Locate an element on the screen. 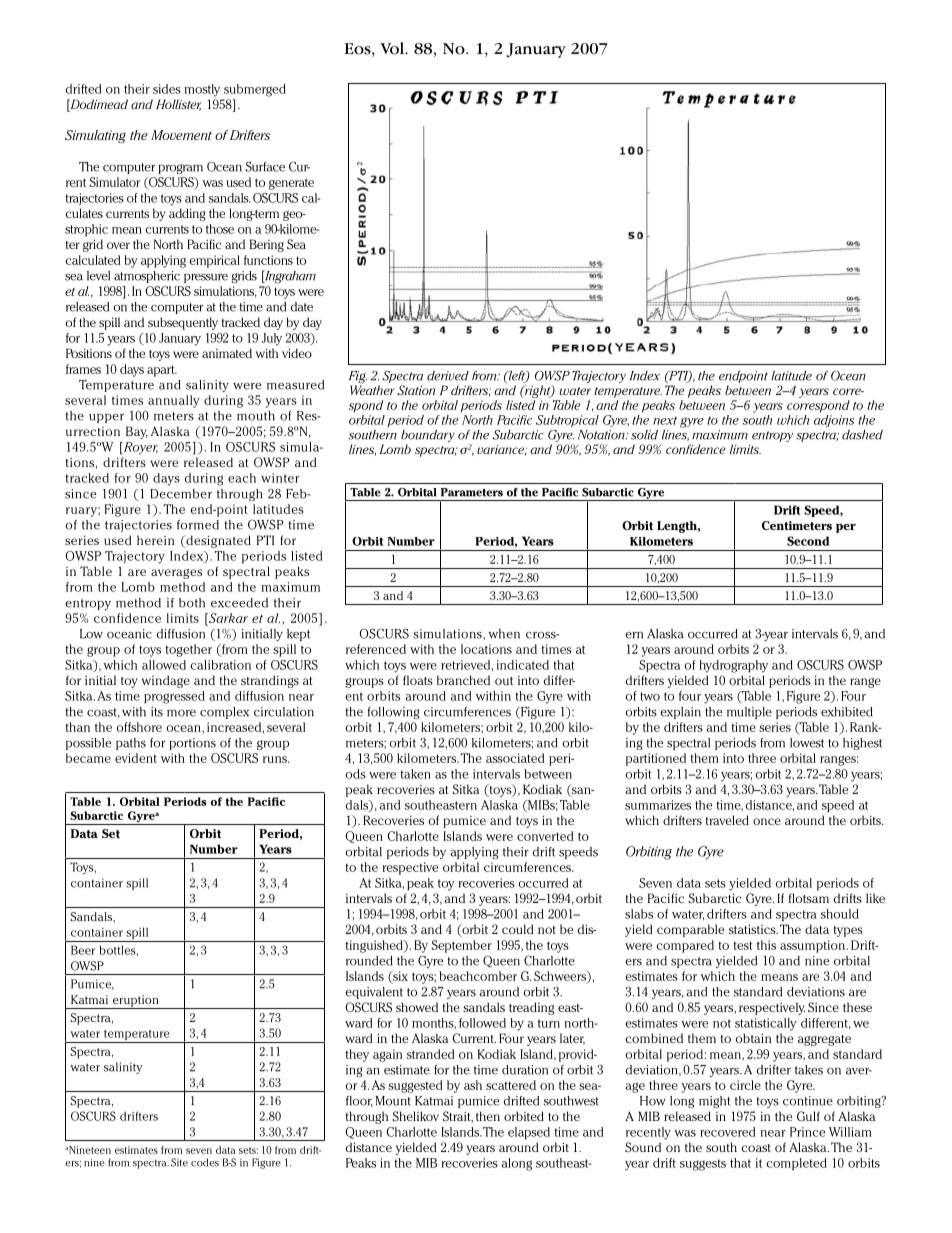 This screenshot has height=1233, width=952. associated is located at coordinates (515, 758).
